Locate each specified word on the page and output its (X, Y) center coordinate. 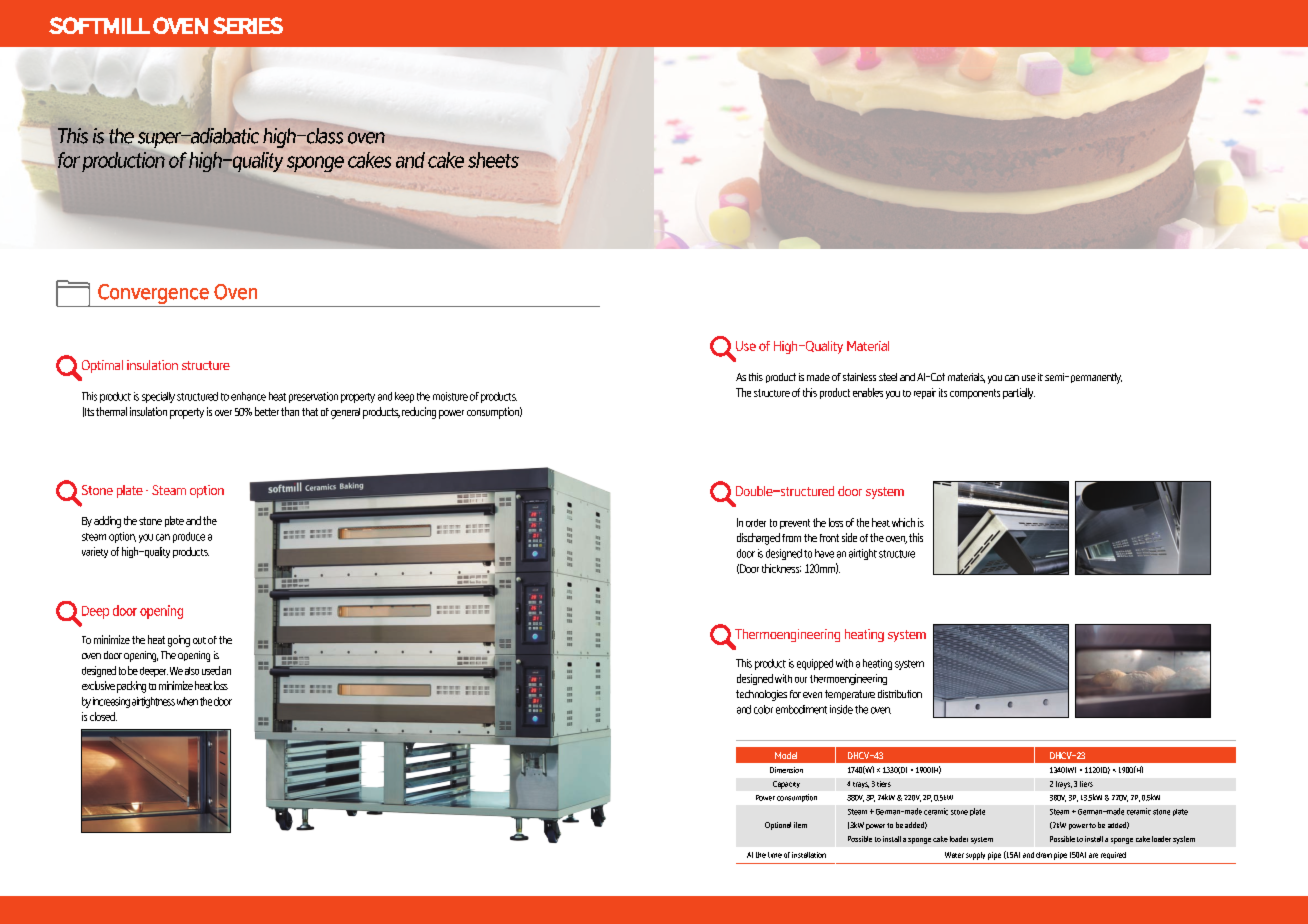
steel (888, 377)
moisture (450, 396)
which (903, 522)
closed (103, 716)
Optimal (101, 368)
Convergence (154, 295)
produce (189, 537)
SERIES (248, 25)
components (975, 394)
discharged (758, 539)
